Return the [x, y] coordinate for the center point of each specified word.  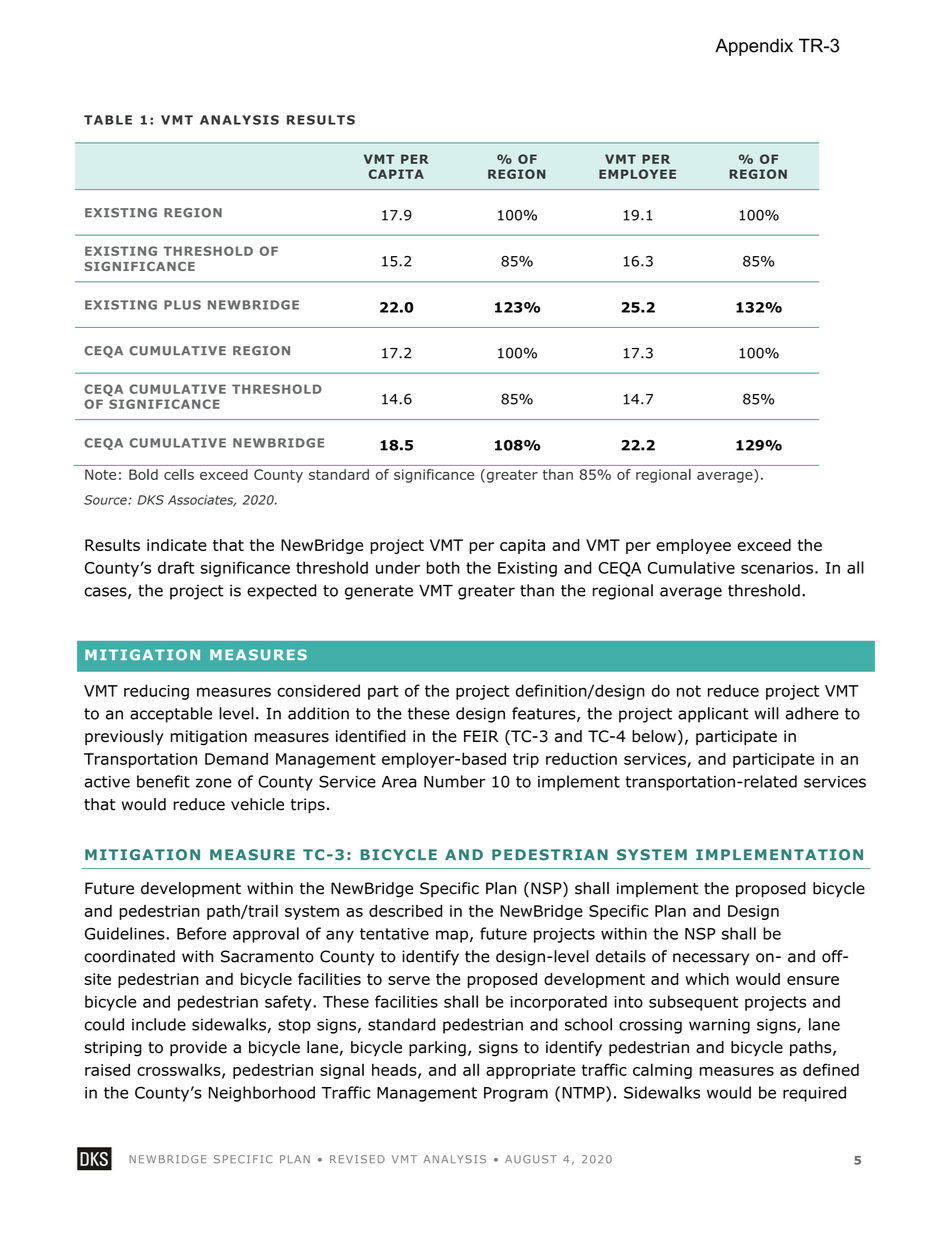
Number [455, 781]
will [767, 713]
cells [179, 474]
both [443, 567]
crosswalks [180, 1070]
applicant [713, 715]
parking [437, 1049]
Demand [236, 759]
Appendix [754, 47]
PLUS [182, 305]
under [398, 567]
